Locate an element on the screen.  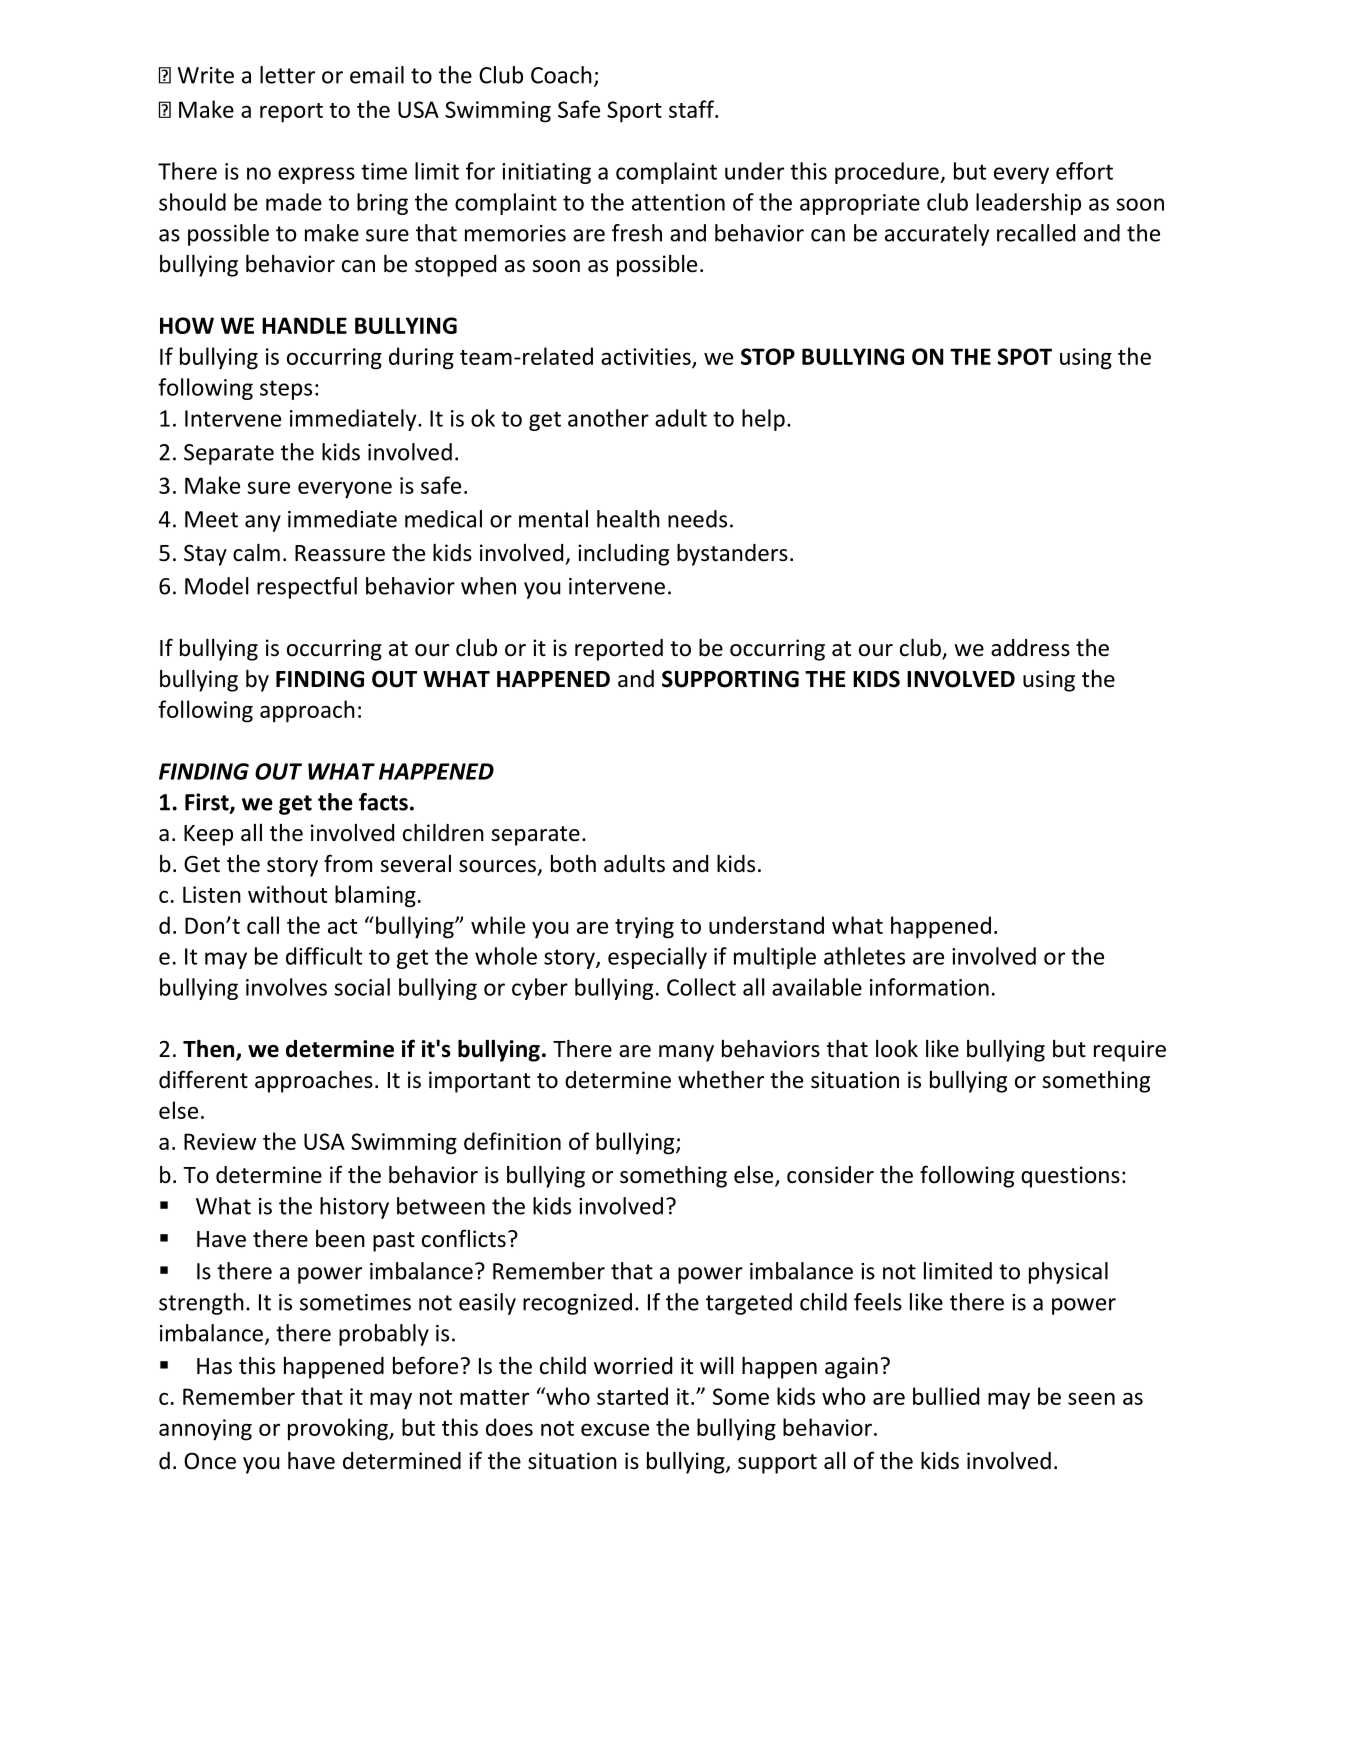
information is located at coordinates (929, 987).
